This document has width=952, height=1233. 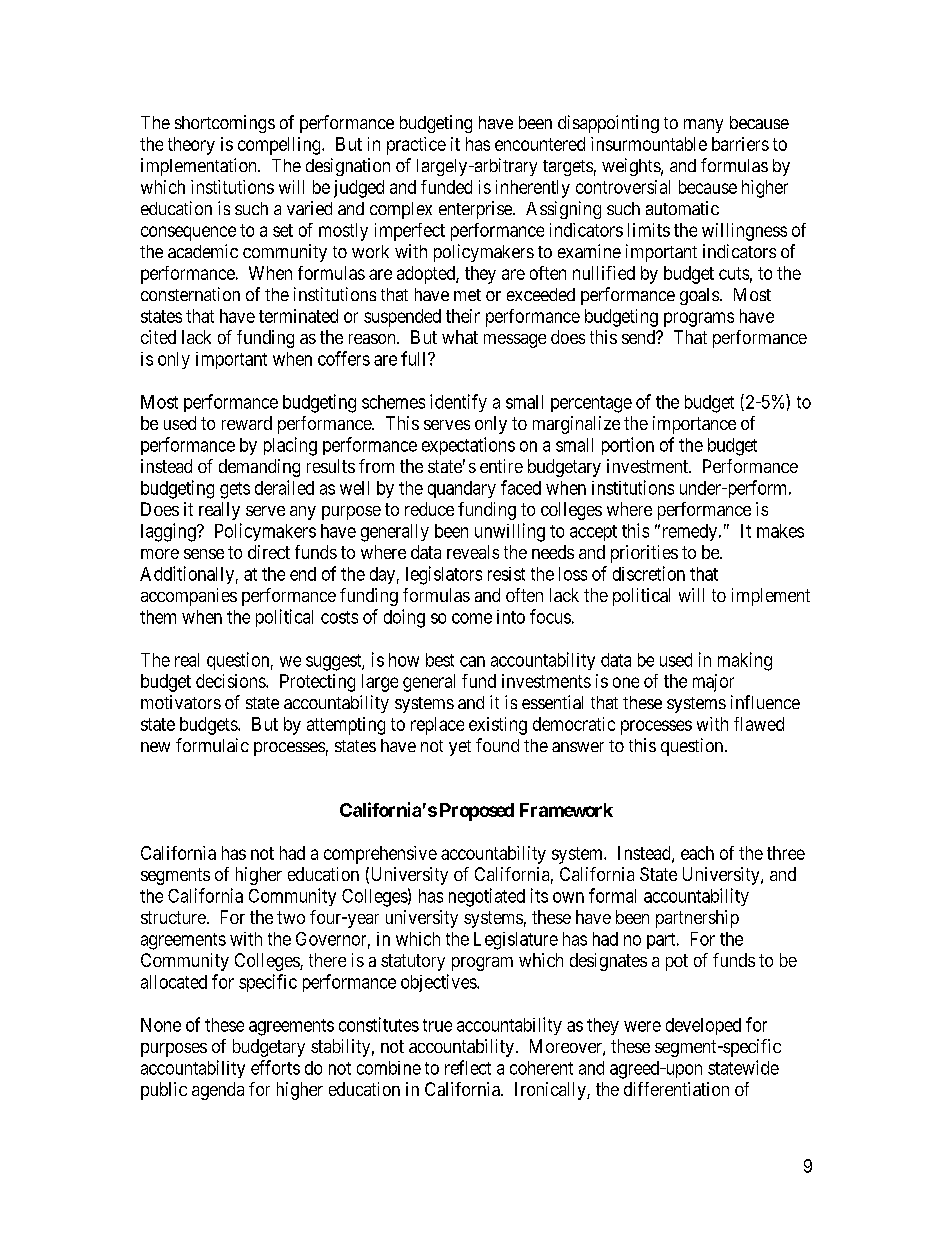 What do you see at coordinates (740, 144) in the document?
I see `barriers` at bounding box center [740, 144].
